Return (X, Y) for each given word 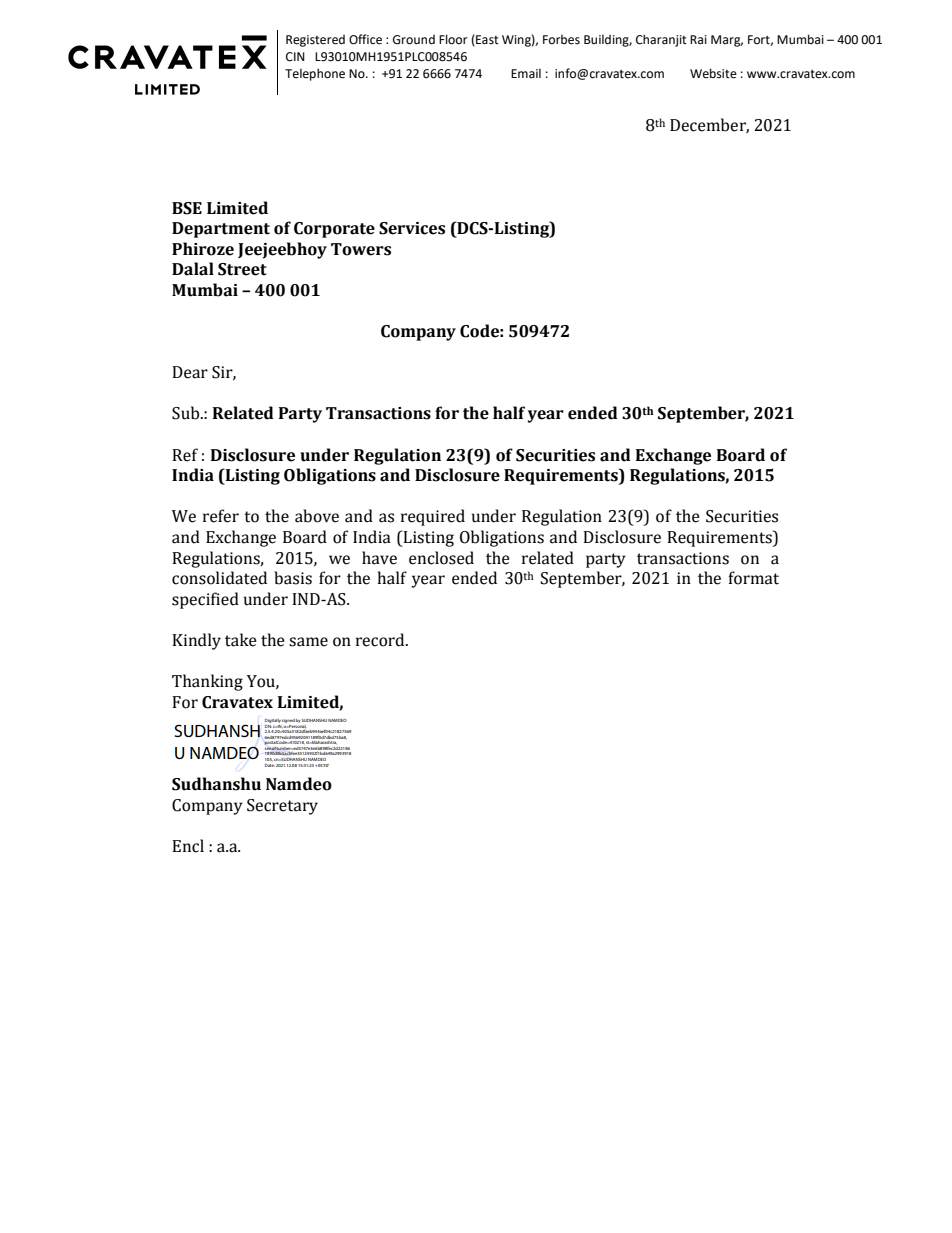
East (486, 40)
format (753, 578)
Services (412, 228)
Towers (361, 249)
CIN (295, 57)
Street (242, 269)
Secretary (282, 807)
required (433, 517)
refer (221, 516)
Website (713, 73)
